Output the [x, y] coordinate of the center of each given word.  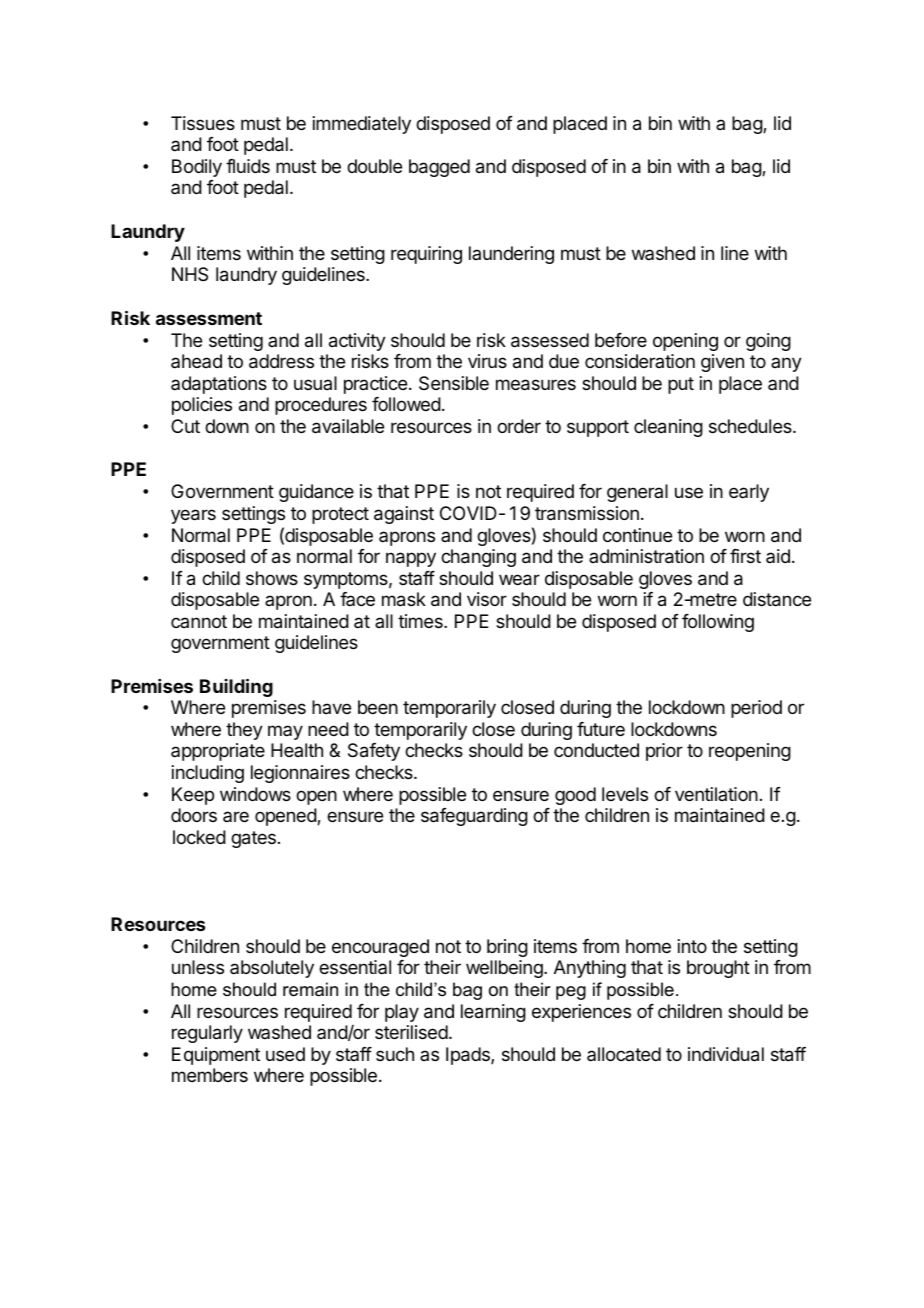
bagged [439, 168]
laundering [511, 255]
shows [272, 578]
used [285, 1054]
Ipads [469, 1056]
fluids [248, 166]
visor [487, 599]
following [718, 623]
